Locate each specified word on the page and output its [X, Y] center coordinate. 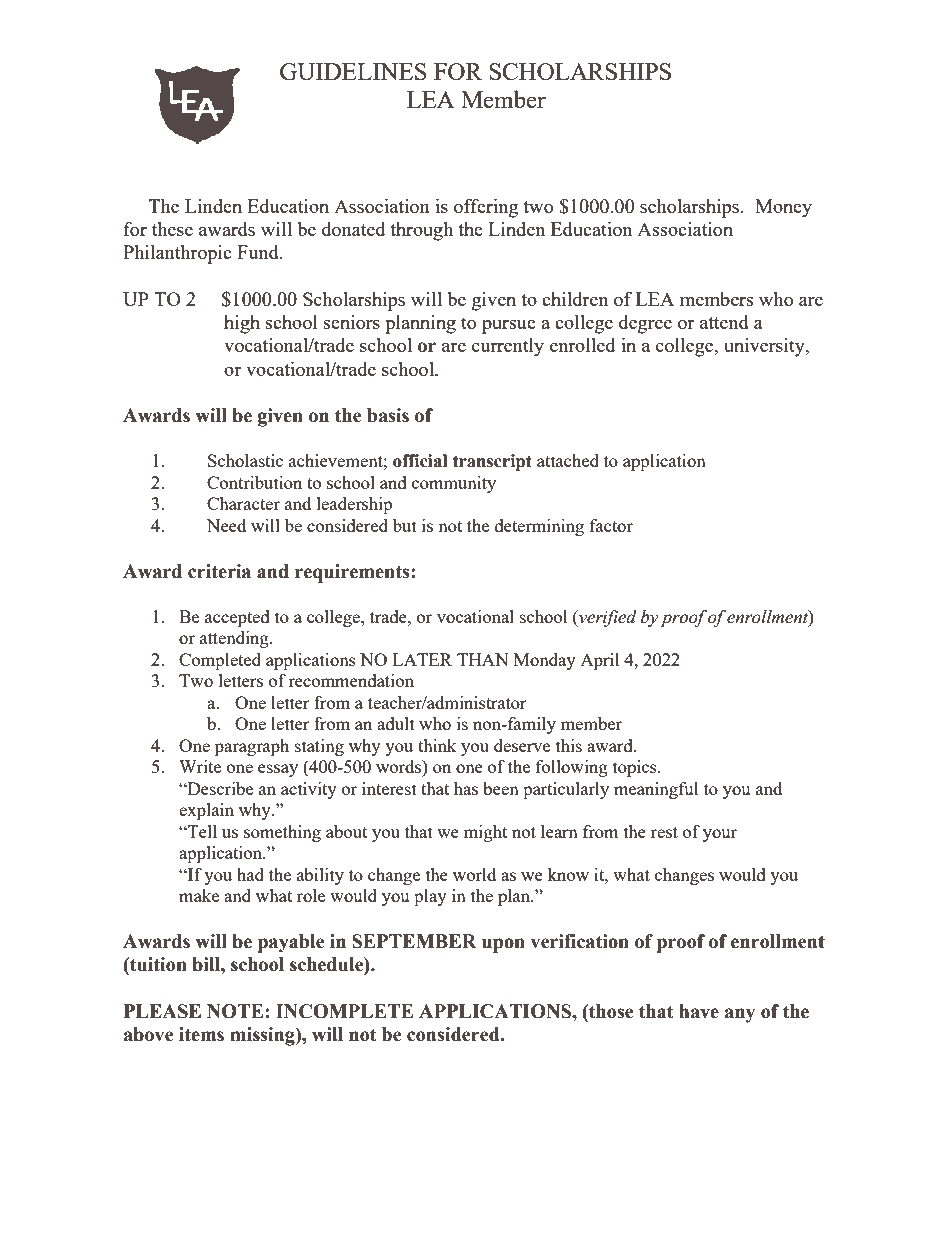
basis [388, 415]
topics [636, 768]
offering [486, 208]
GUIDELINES [353, 71]
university [765, 347]
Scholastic [245, 460]
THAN [483, 659]
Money [783, 208]
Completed [220, 661]
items [201, 1034]
